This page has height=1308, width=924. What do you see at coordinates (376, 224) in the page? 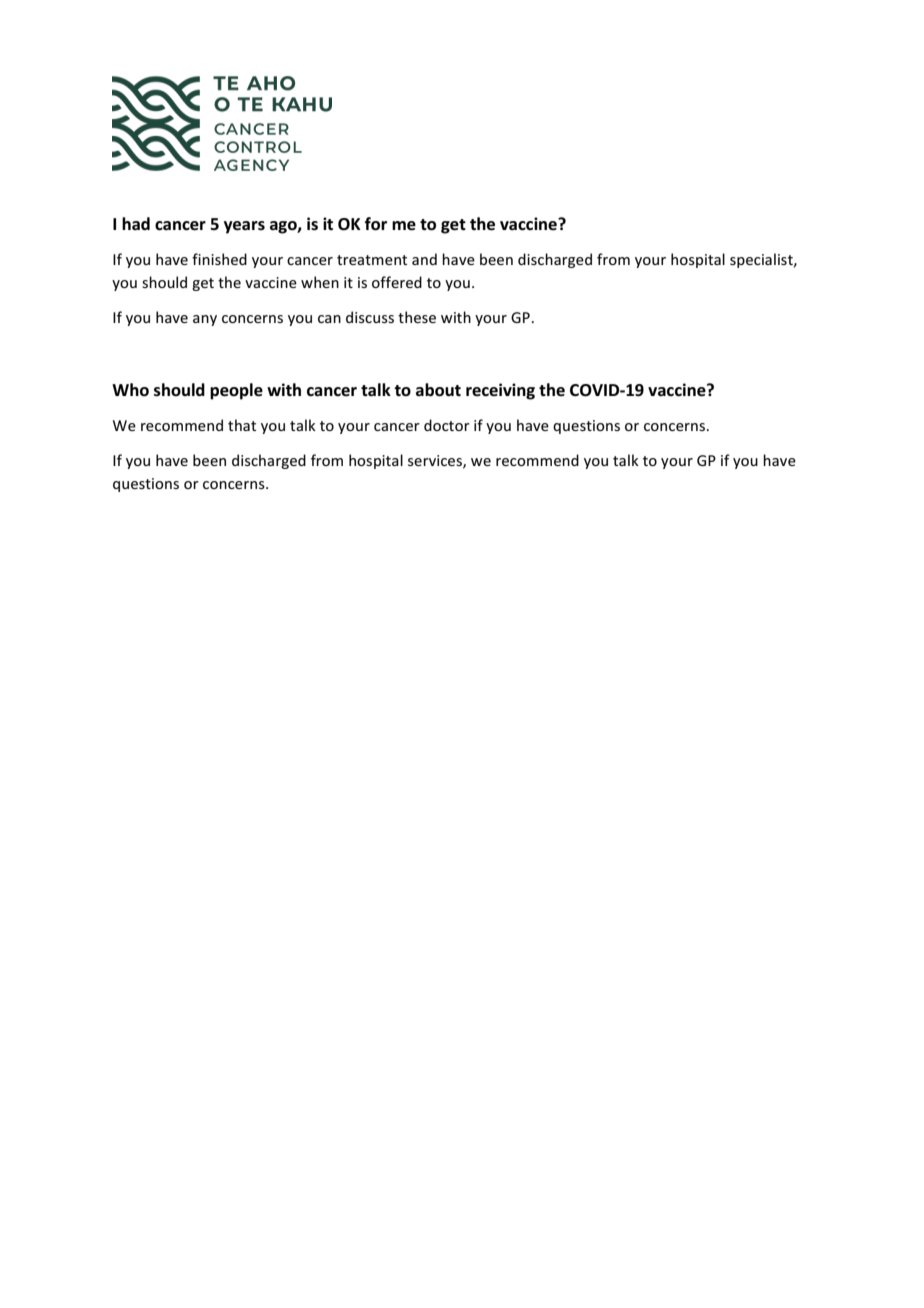
I see `for` at bounding box center [376, 224].
